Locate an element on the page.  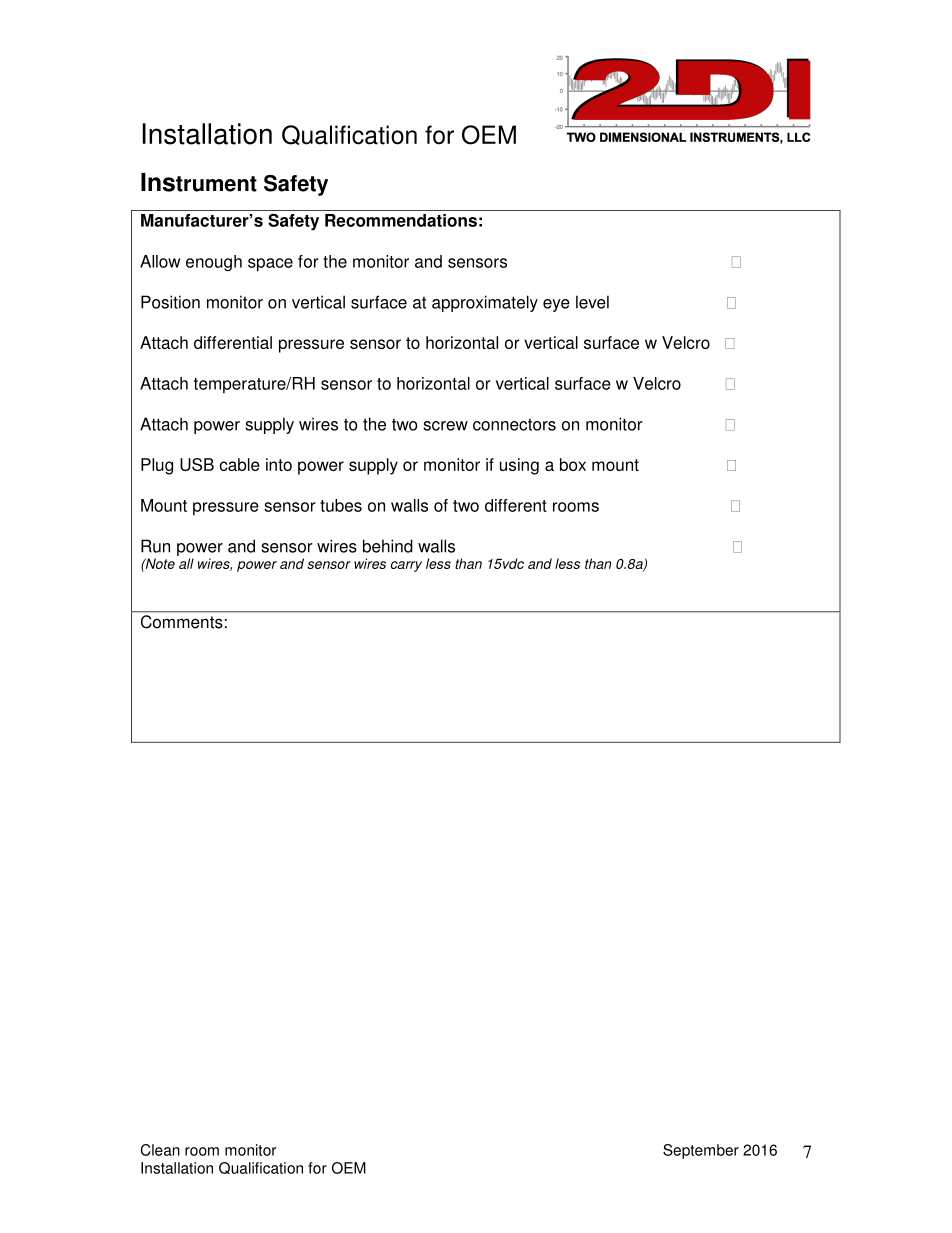
Comments is located at coordinates (182, 622).
